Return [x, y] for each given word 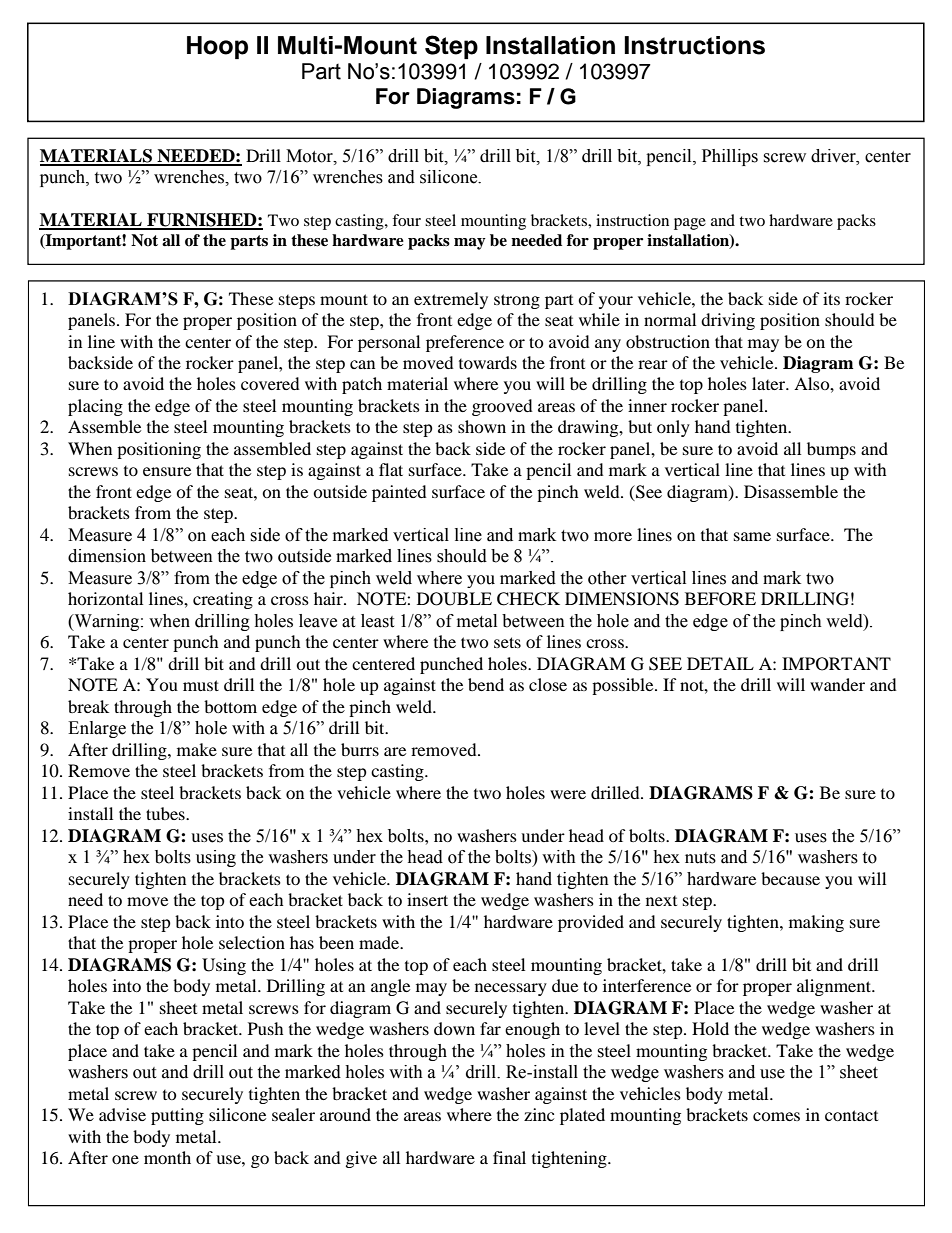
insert [427, 899]
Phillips [730, 157]
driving [728, 321]
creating [223, 600]
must [201, 685]
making [816, 923]
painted [399, 493]
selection [252, 942]
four [406, 220]
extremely [451, 300]
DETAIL [720, 663]
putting [177, 1116]
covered [270, 383]
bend [486, 684]
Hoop [217, 47]
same [752, 536]
